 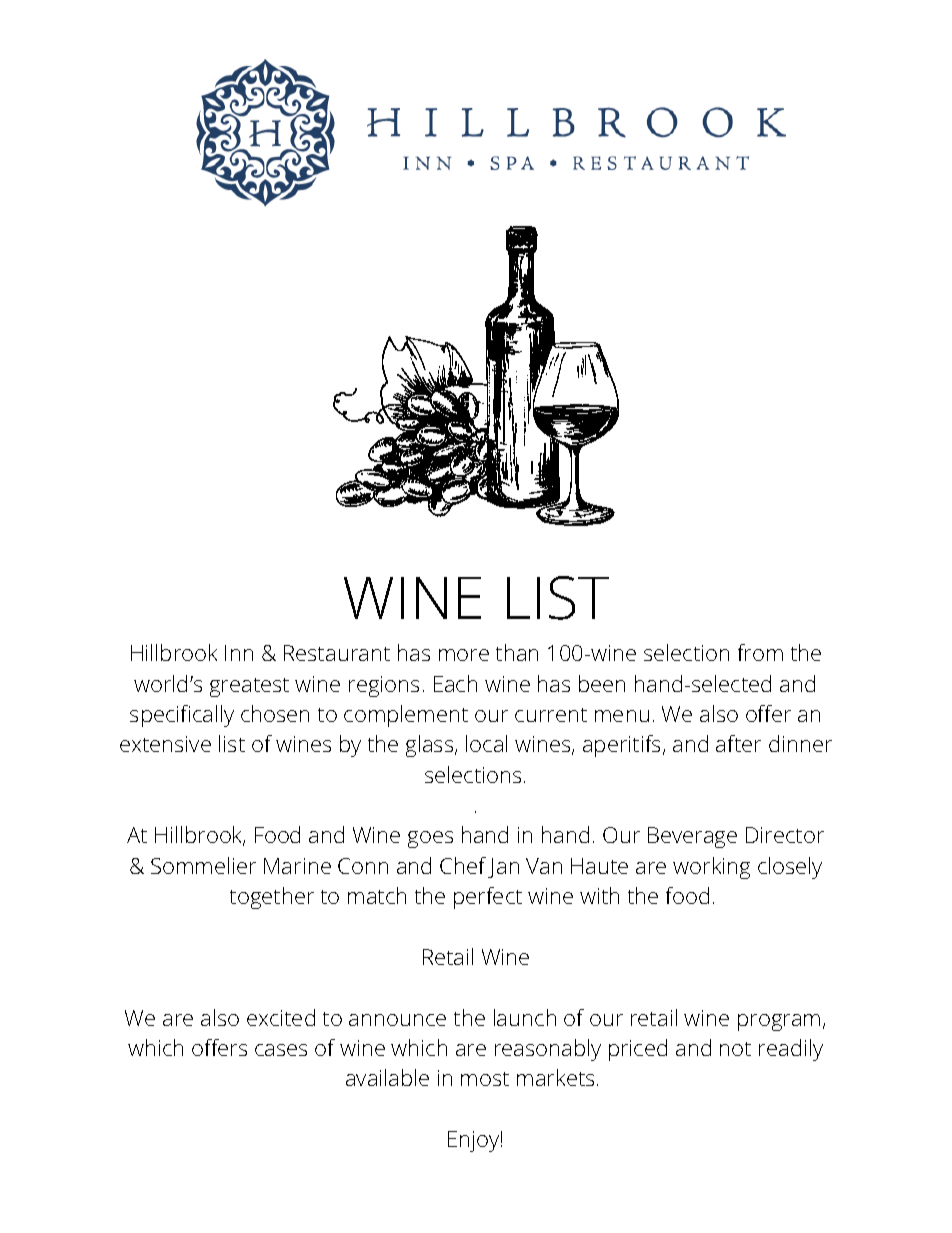 I want to click on after, so click(x=738, y=743).
